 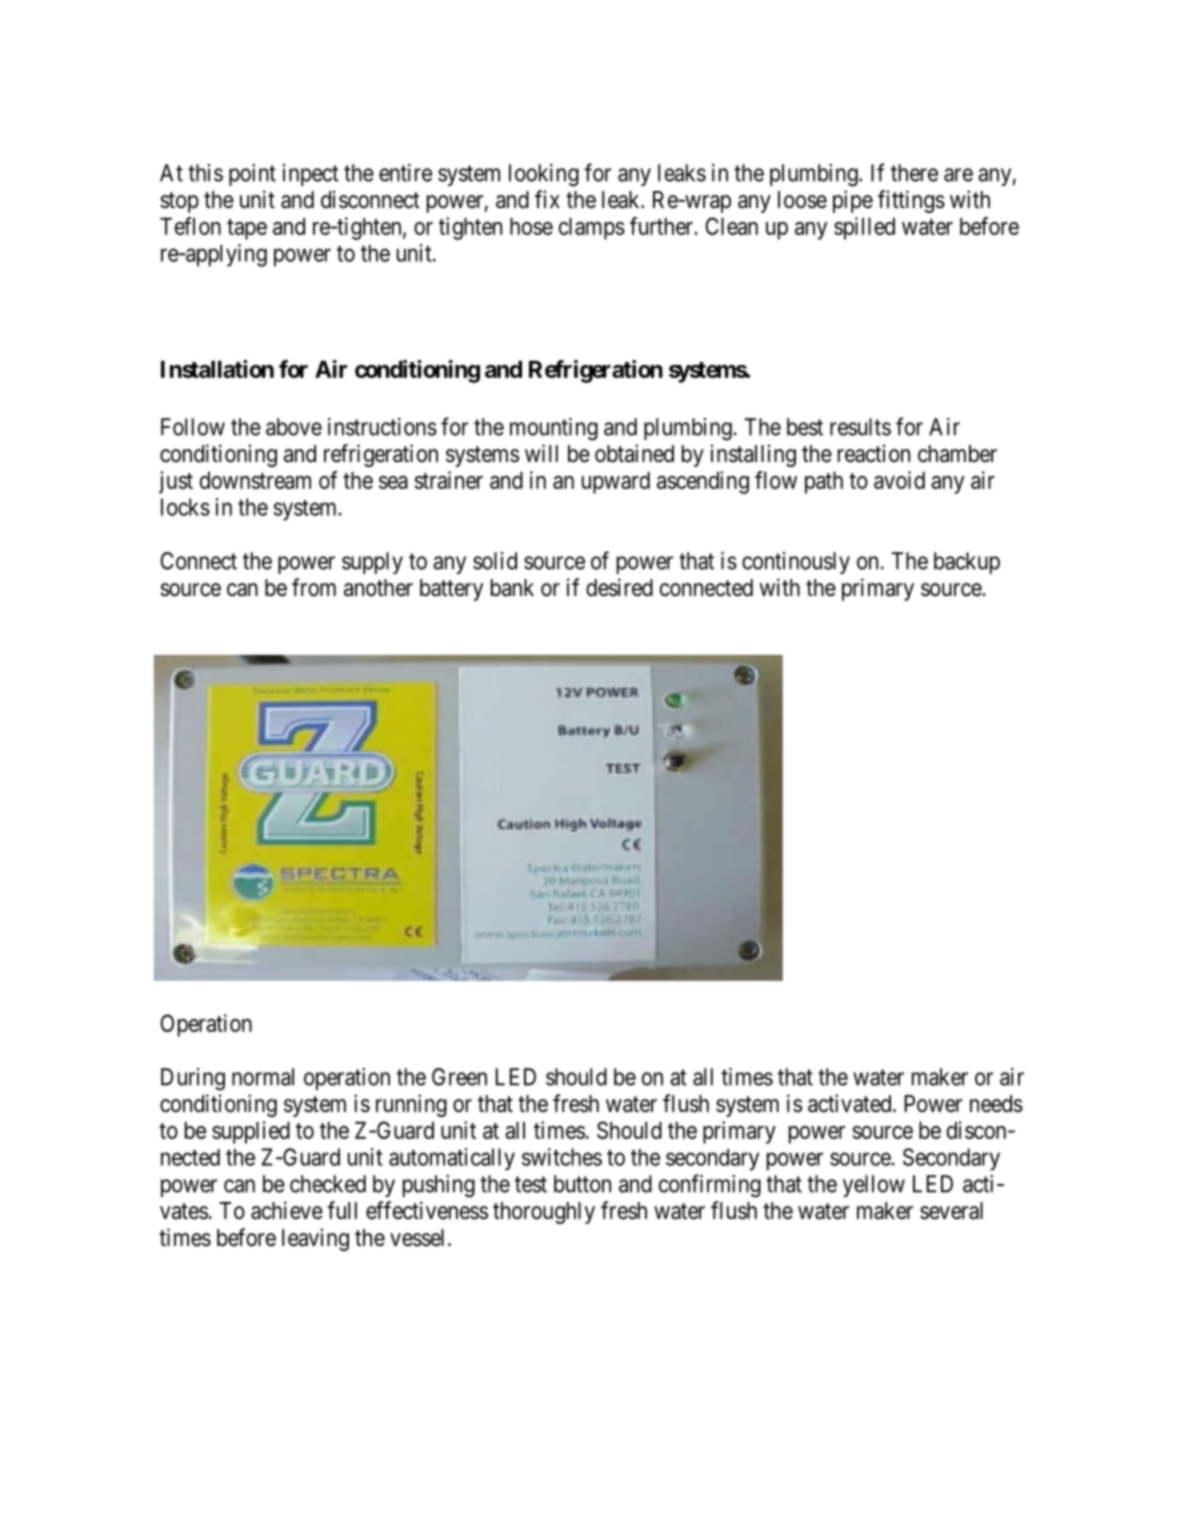 I want to click on Green, so click(x=459, y=1077).
